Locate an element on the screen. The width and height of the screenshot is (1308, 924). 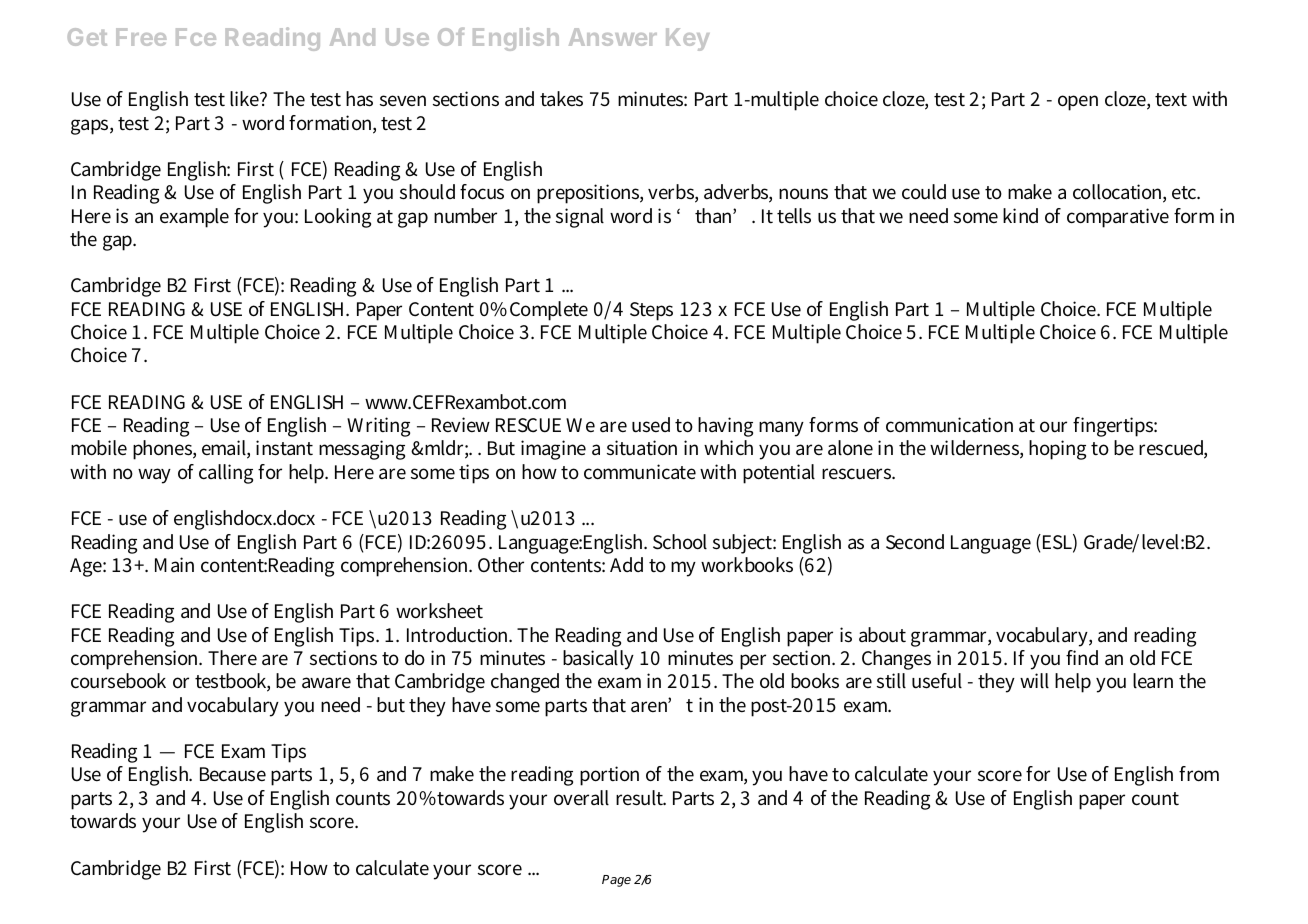
basically is located at coordinates (598, 660).
